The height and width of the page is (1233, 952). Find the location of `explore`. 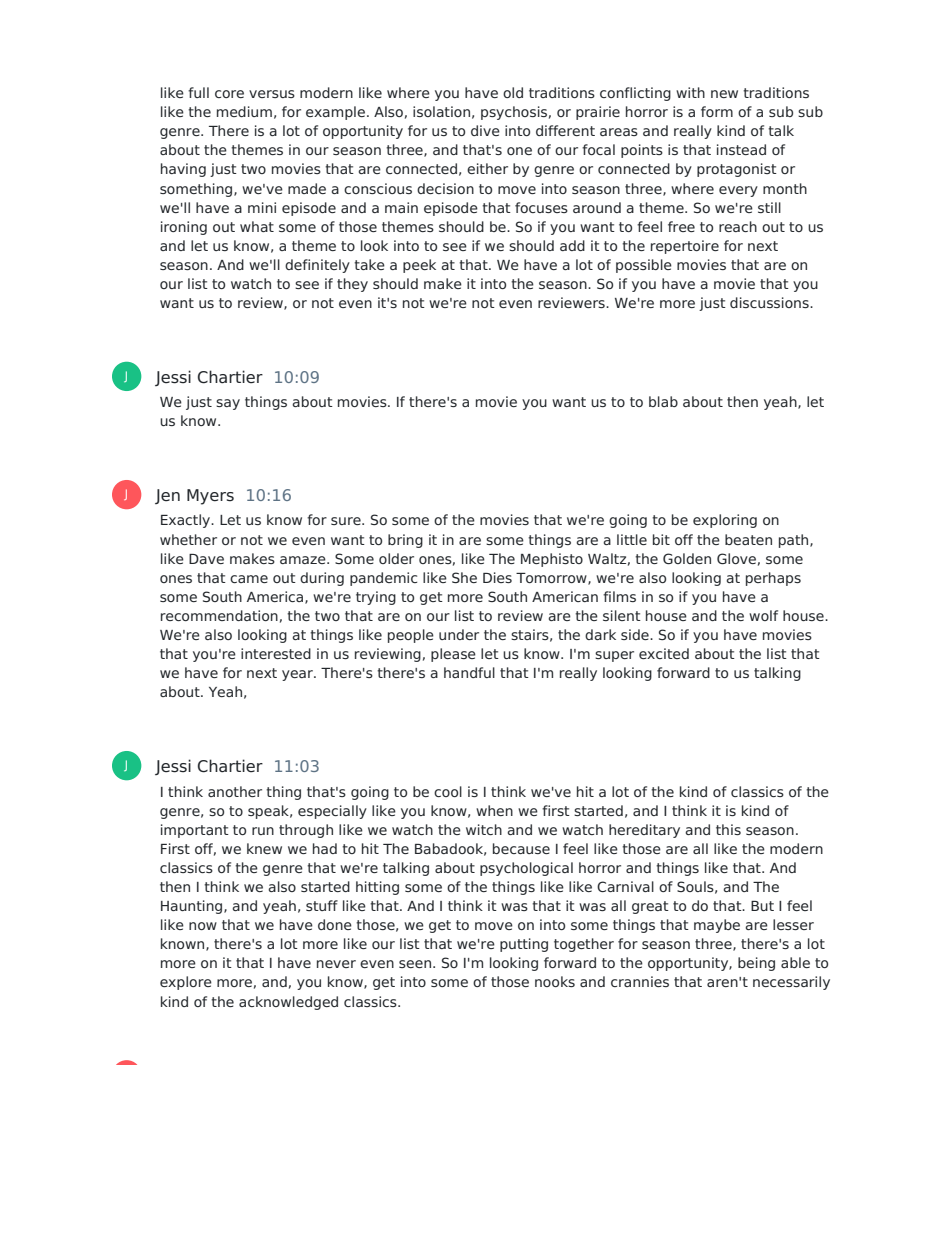

explore is located at coordinates (186, 983).
